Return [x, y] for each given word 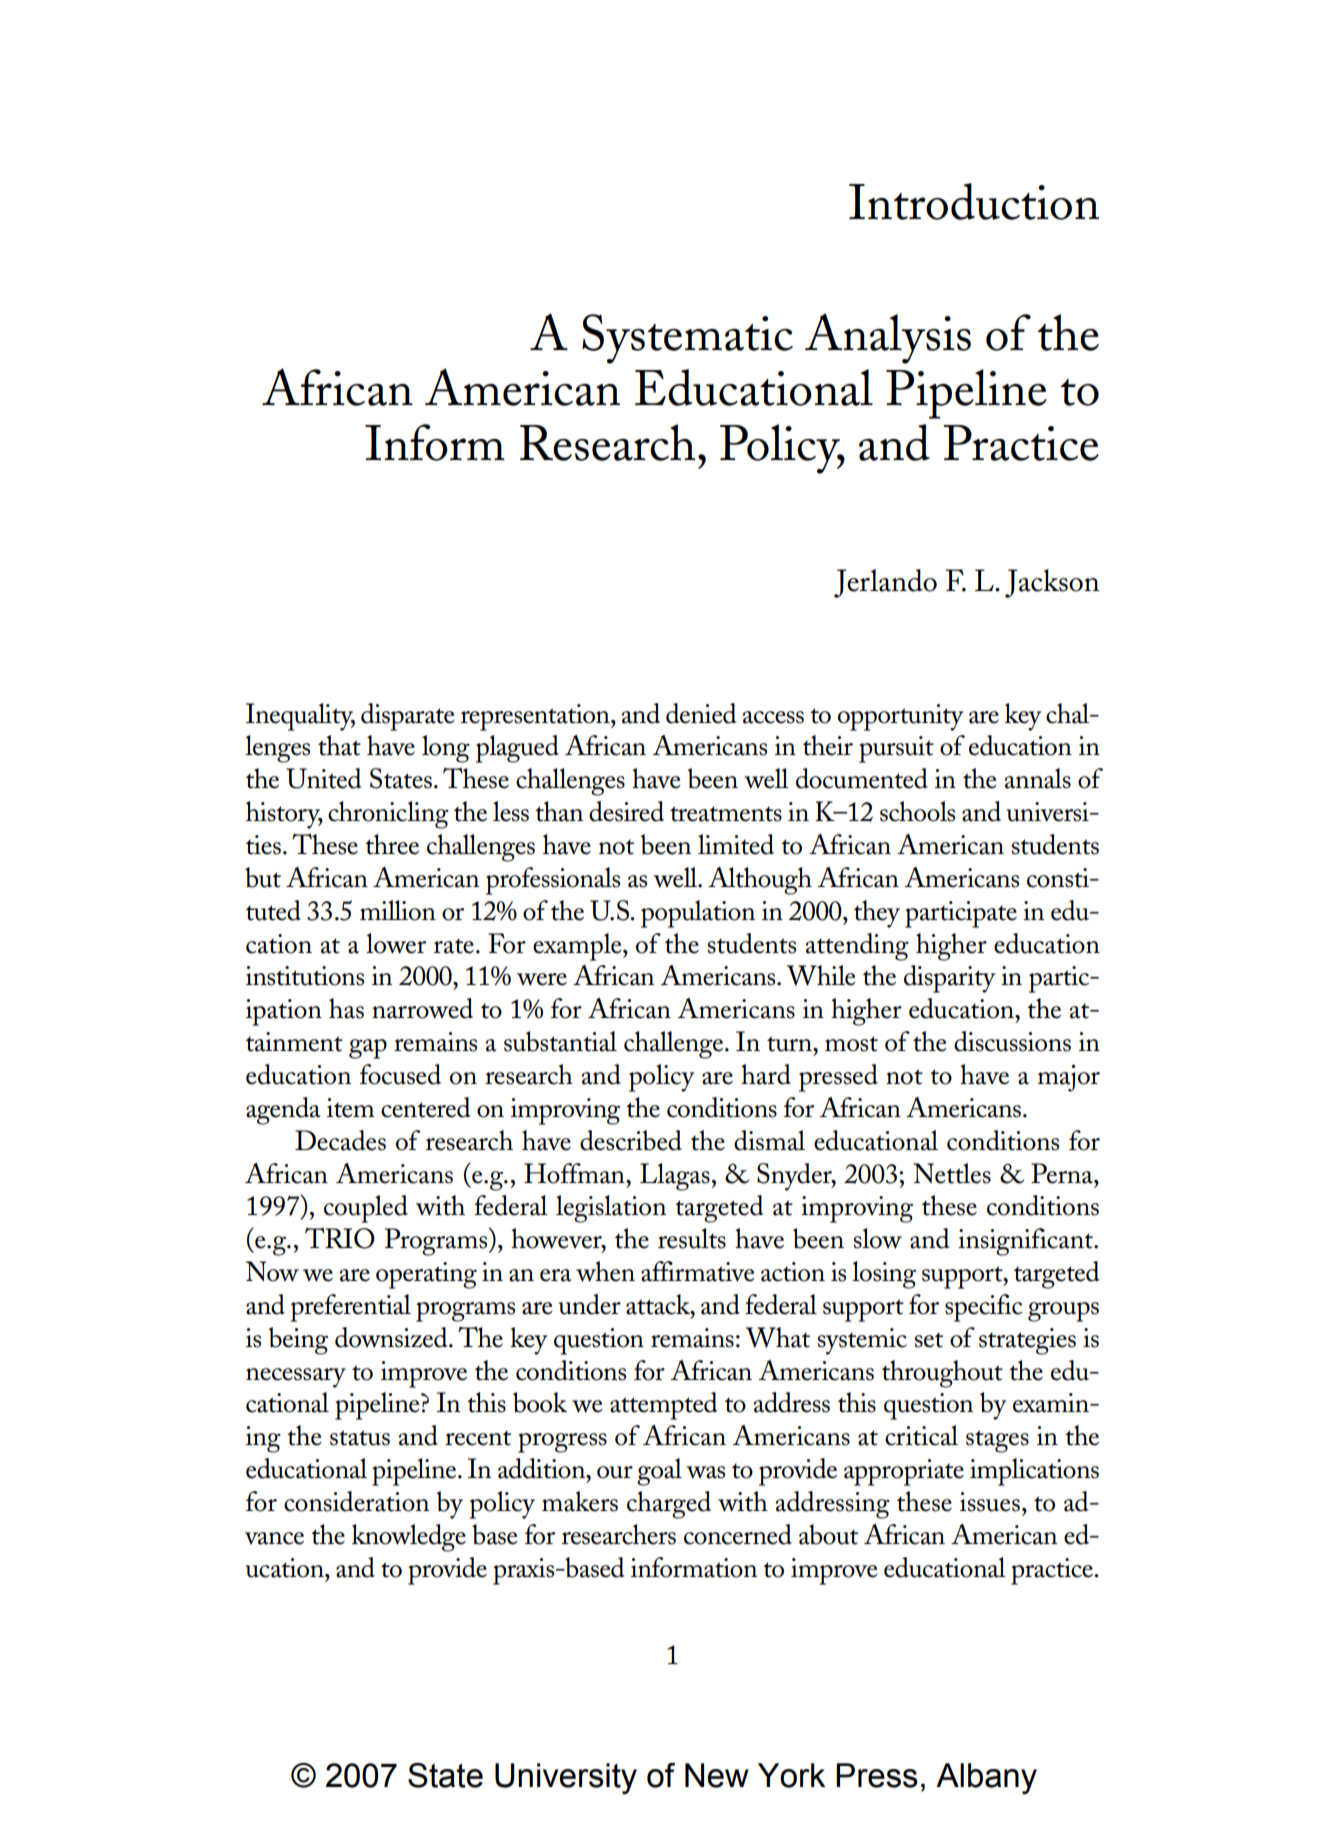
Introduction [974, 201]
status [360, 1438]
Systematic [687, 339]
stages [997, 1441]
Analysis [888, 338]
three [392, 844]
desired [626, 811]
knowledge [409, 1538]
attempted [663, 1406]
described [631, 1140]
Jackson [1052, 583]
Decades [340, 1140]
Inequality [300, 717]
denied [701, 713]
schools [917, 811]
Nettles [952, 1173]
